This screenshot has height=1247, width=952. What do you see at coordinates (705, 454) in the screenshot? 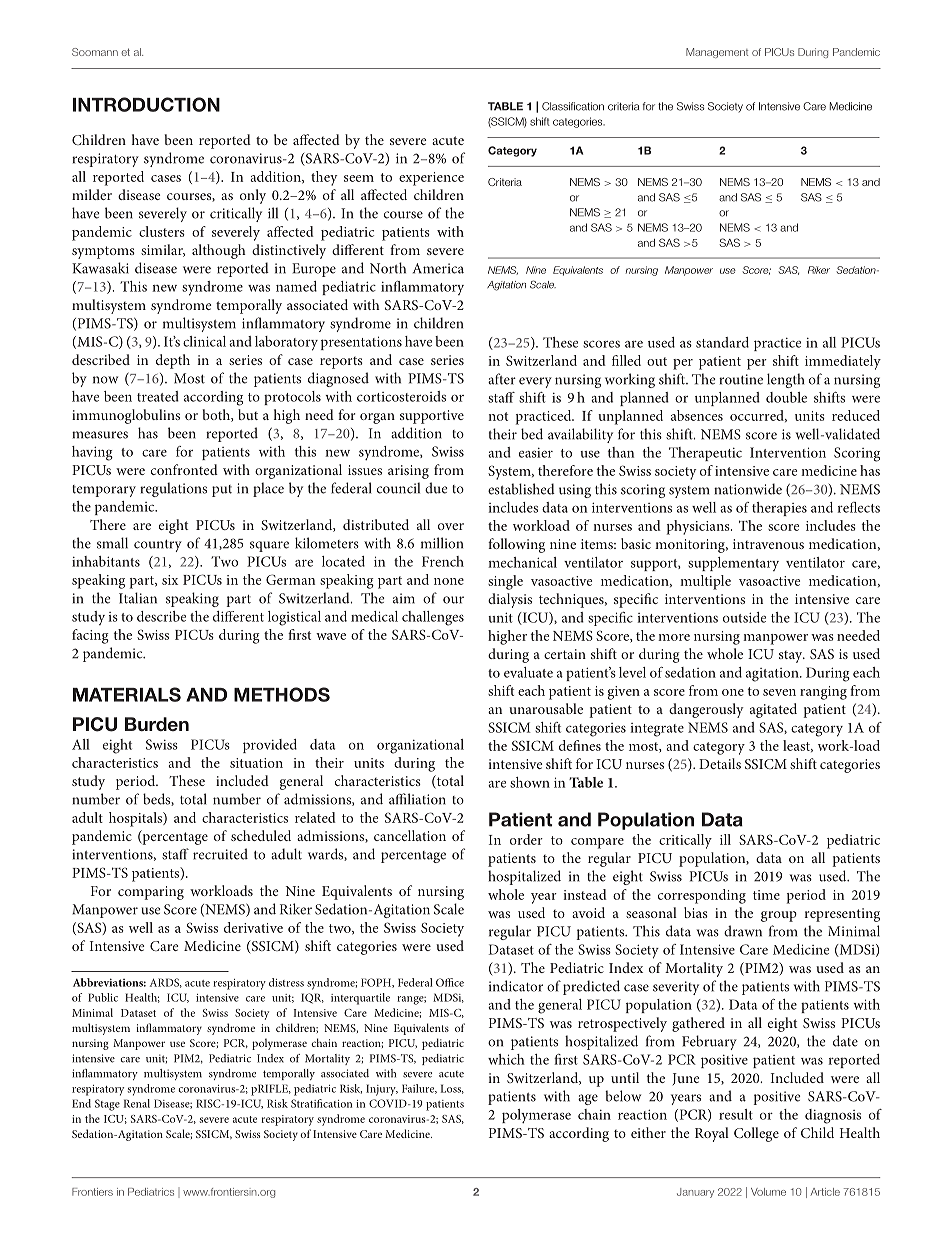
I see `Therapeutic` at bounding box center [705, 454].
